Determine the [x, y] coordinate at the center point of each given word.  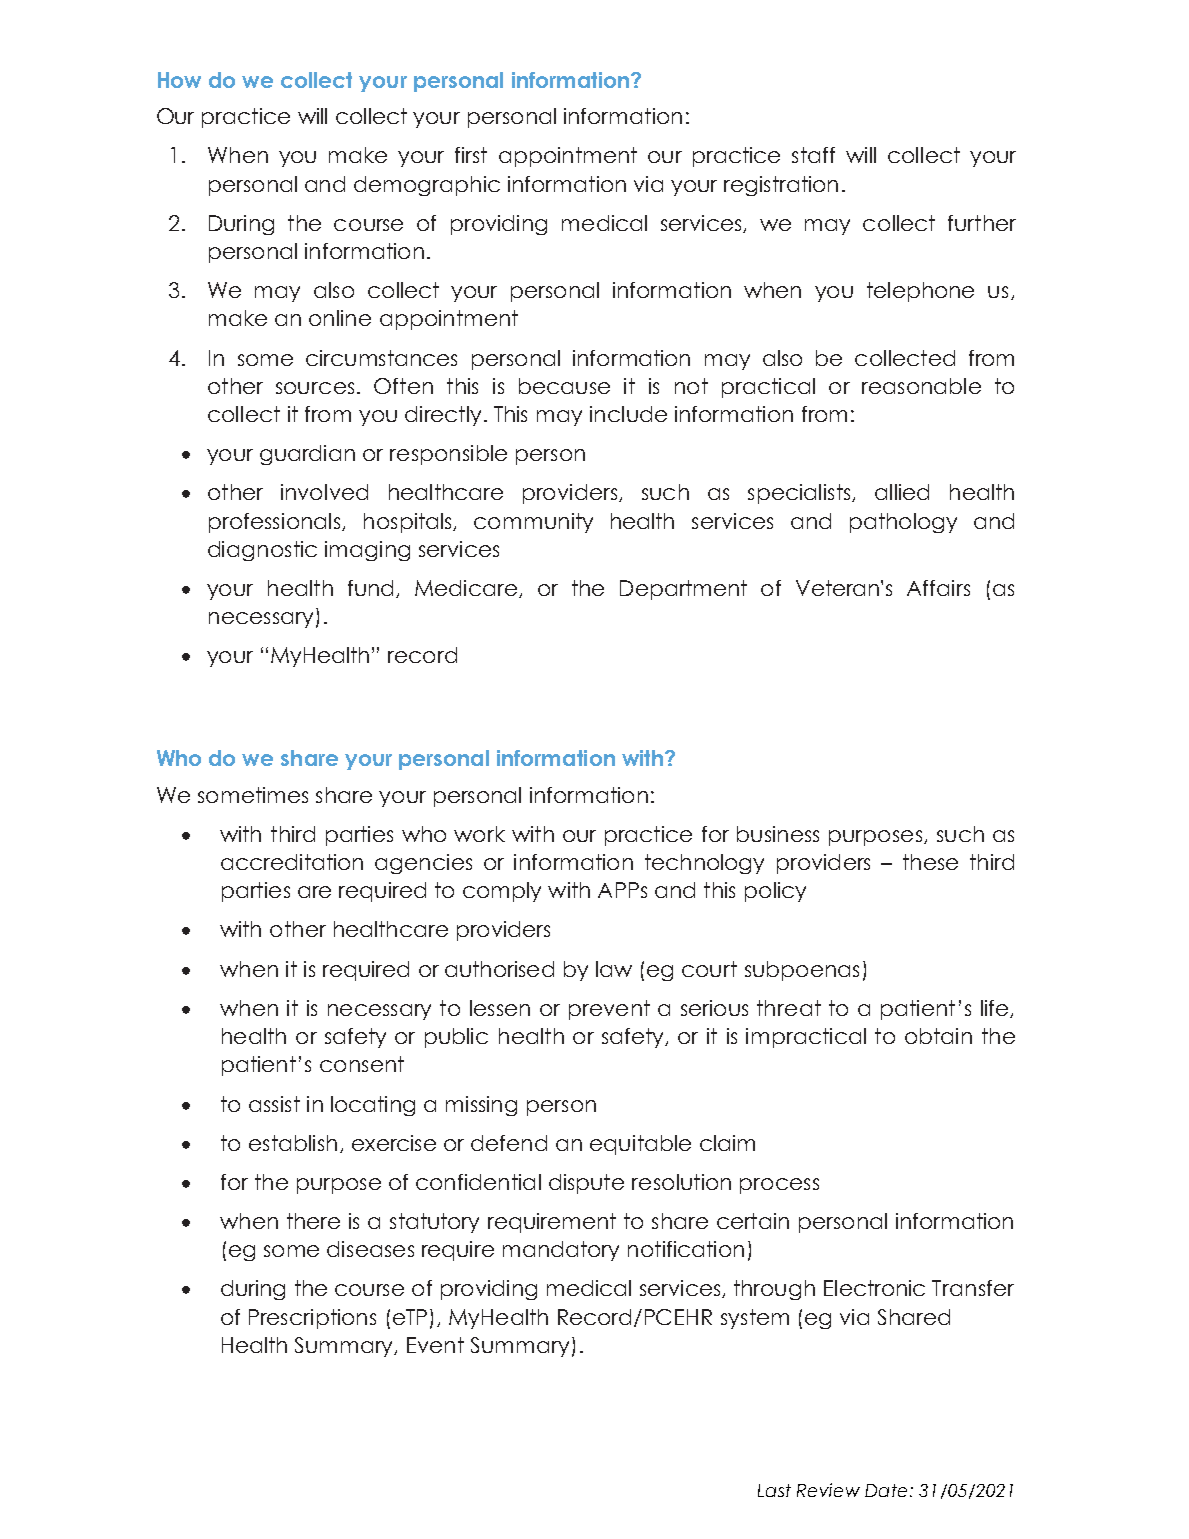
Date [886, 1490]
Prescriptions [312, 1319]
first [471, 155]
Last [774, 1490]
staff [813, 155]
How [179, 80]
